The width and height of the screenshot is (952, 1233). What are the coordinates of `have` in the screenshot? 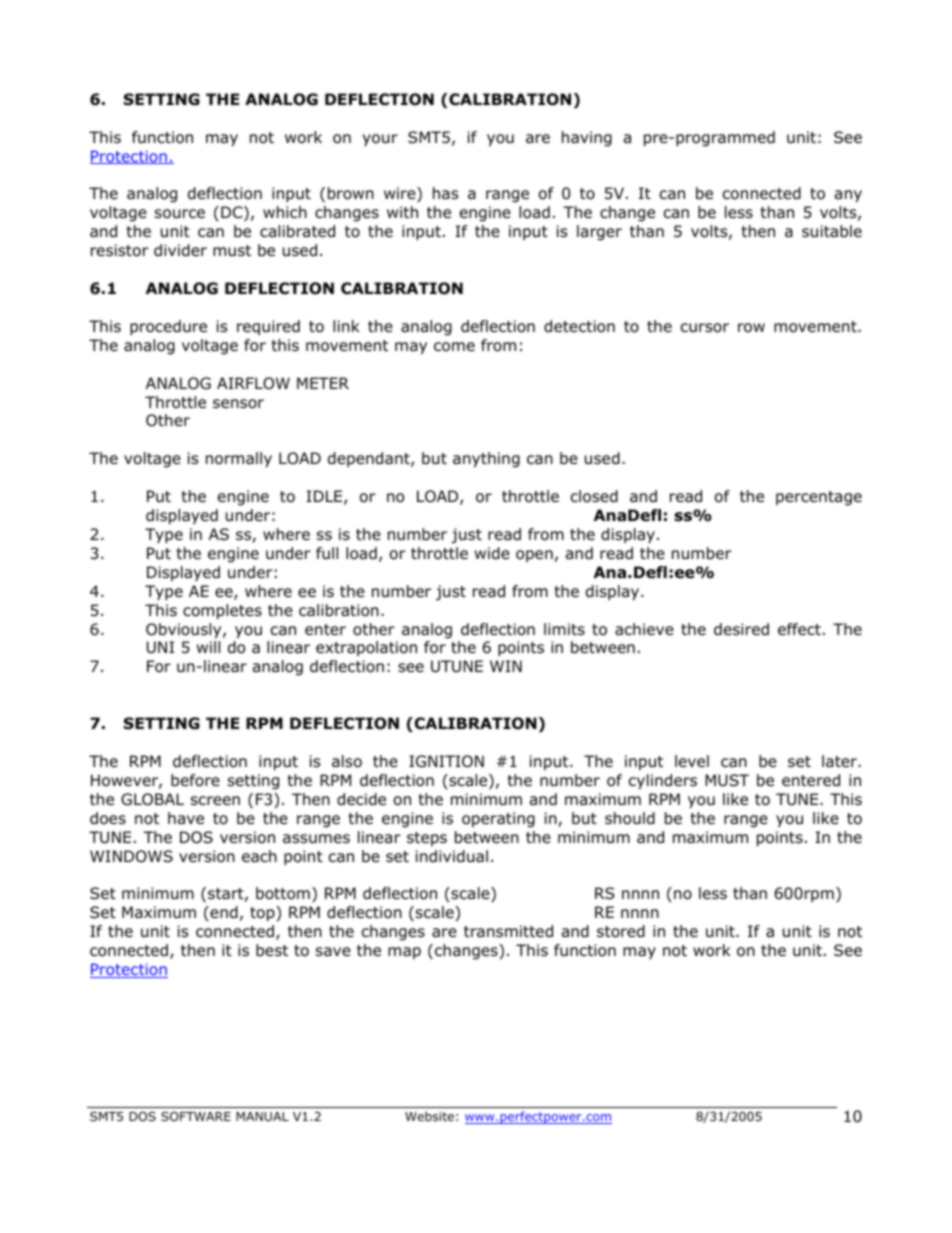 It's located at (186, 818).
